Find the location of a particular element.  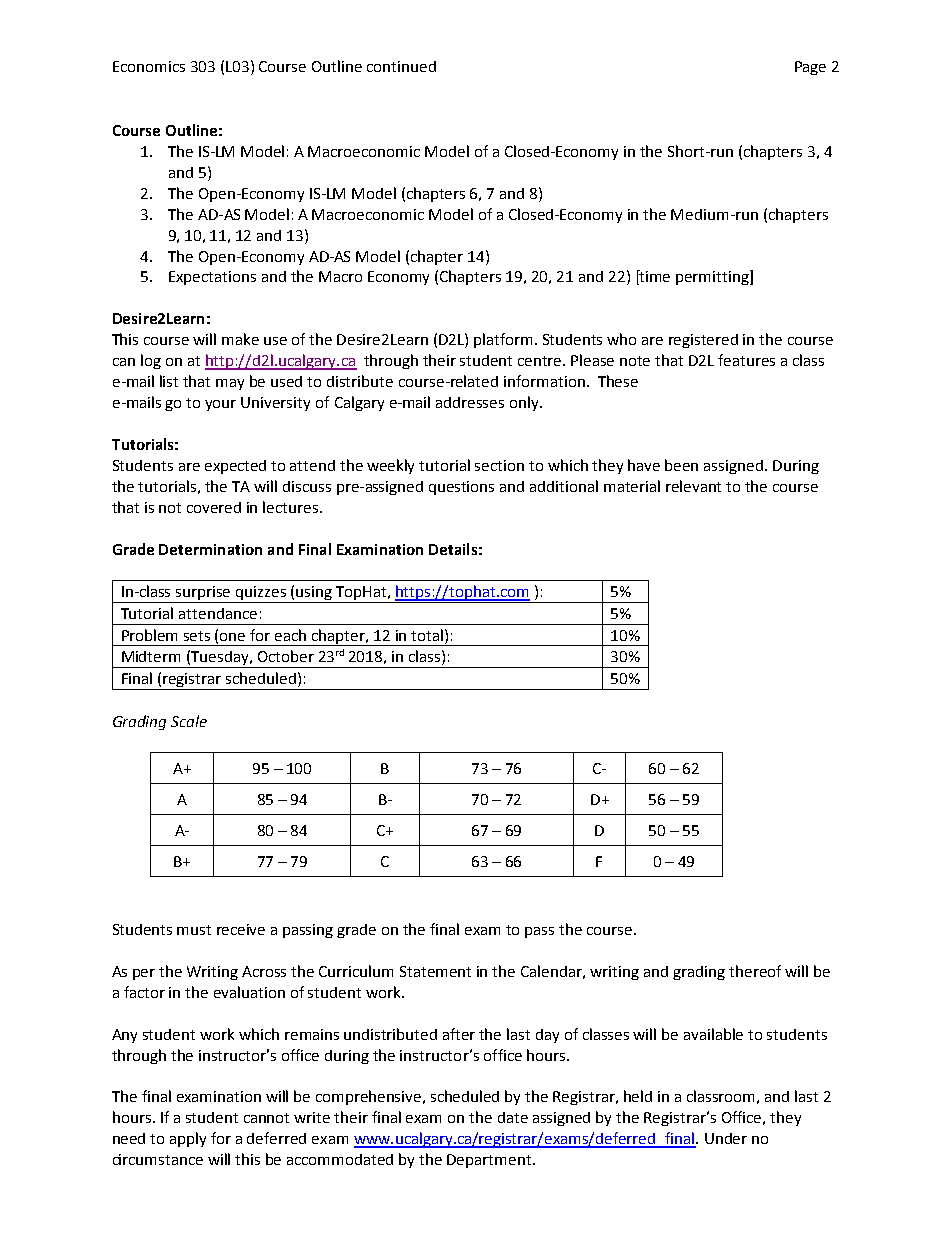

apply is located at coordinates (188, 1139).
